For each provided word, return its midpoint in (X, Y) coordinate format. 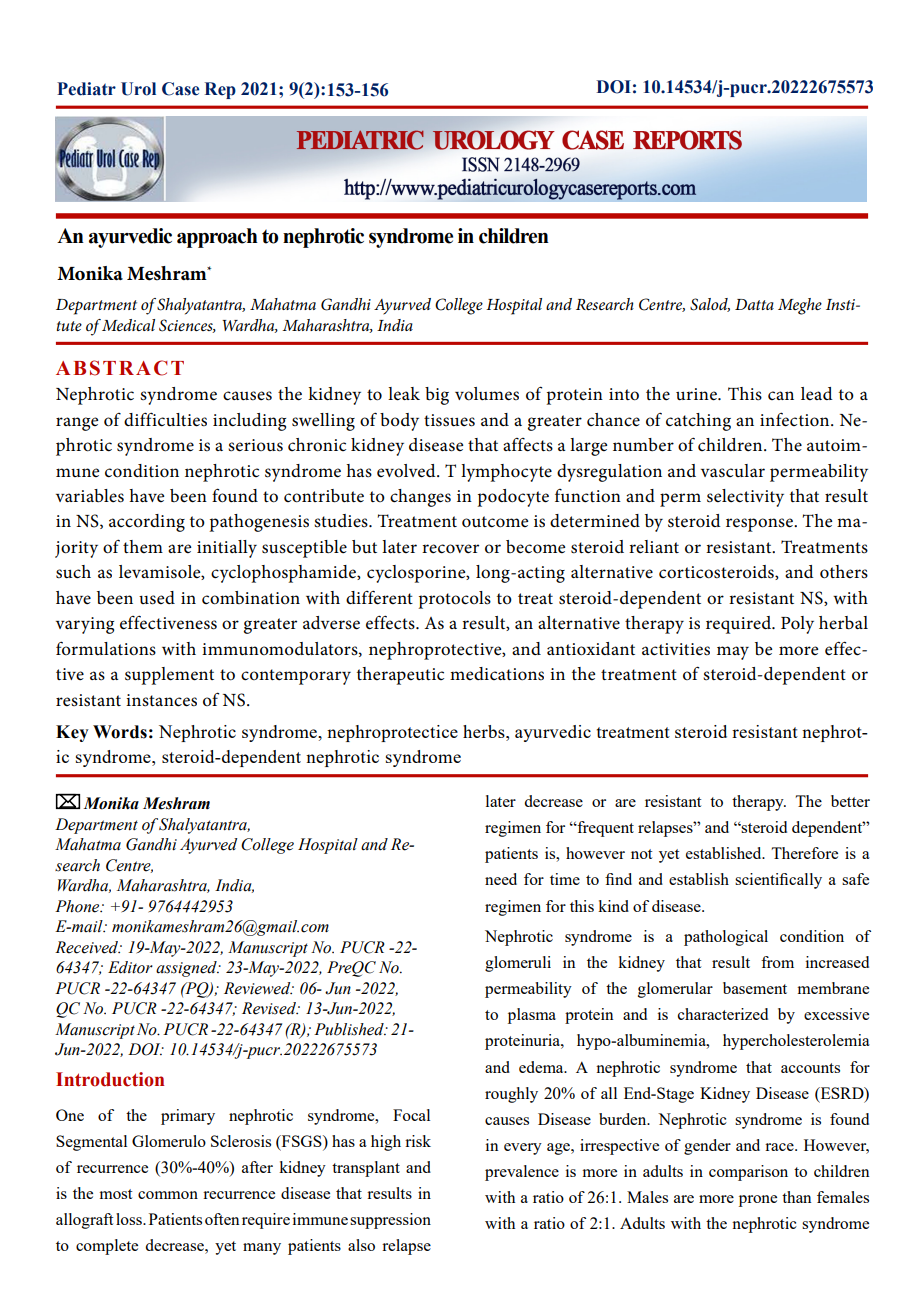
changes (420, 498)
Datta (754, 304)
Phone (78, 906)
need (501, 879)
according (147, 523)
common (168, 1195)
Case (180, 89)
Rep (220, 90)
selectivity (745, 498)
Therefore (804, 853)
